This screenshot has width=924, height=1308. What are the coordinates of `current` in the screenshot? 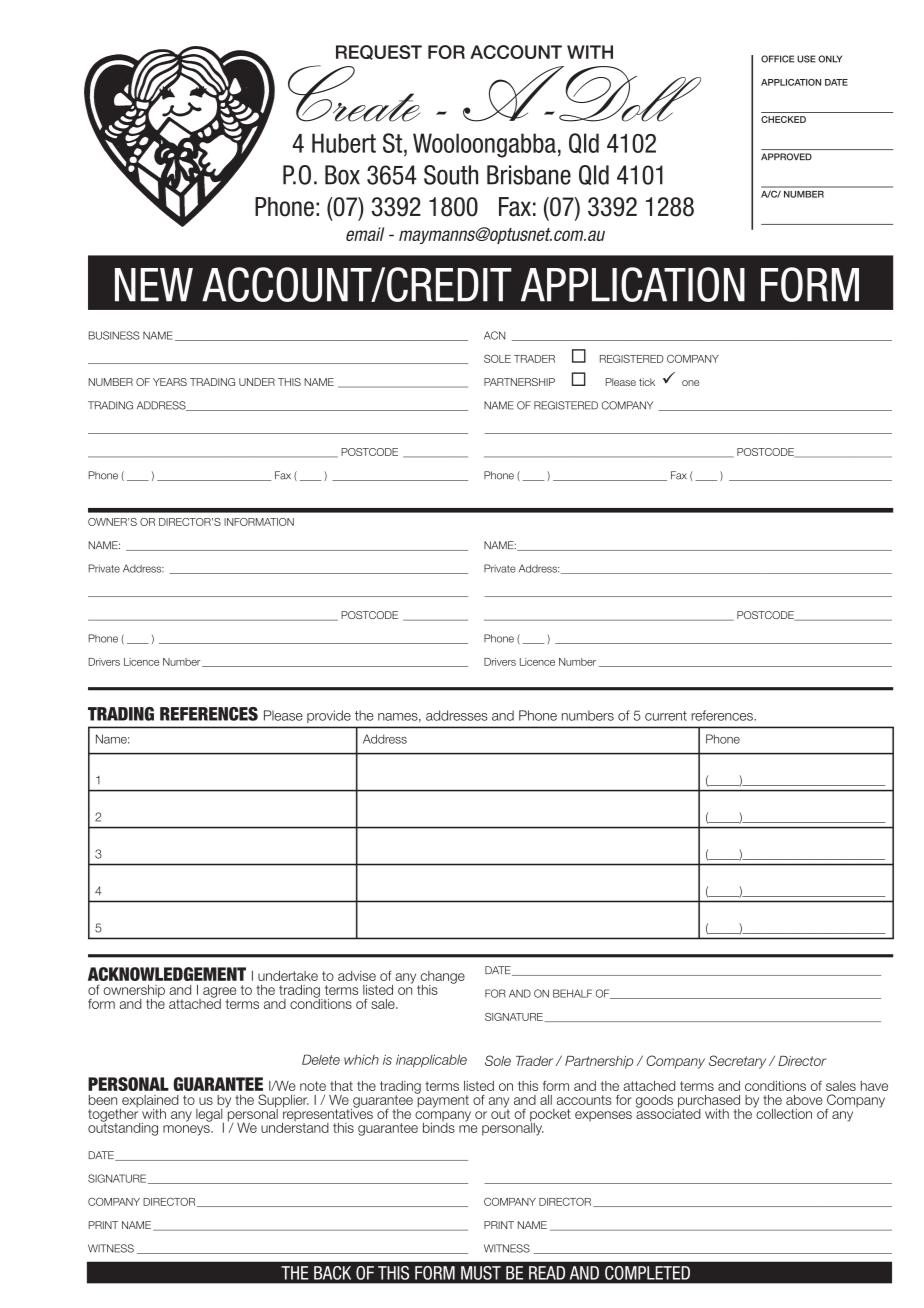 It's located at (666, 716).
